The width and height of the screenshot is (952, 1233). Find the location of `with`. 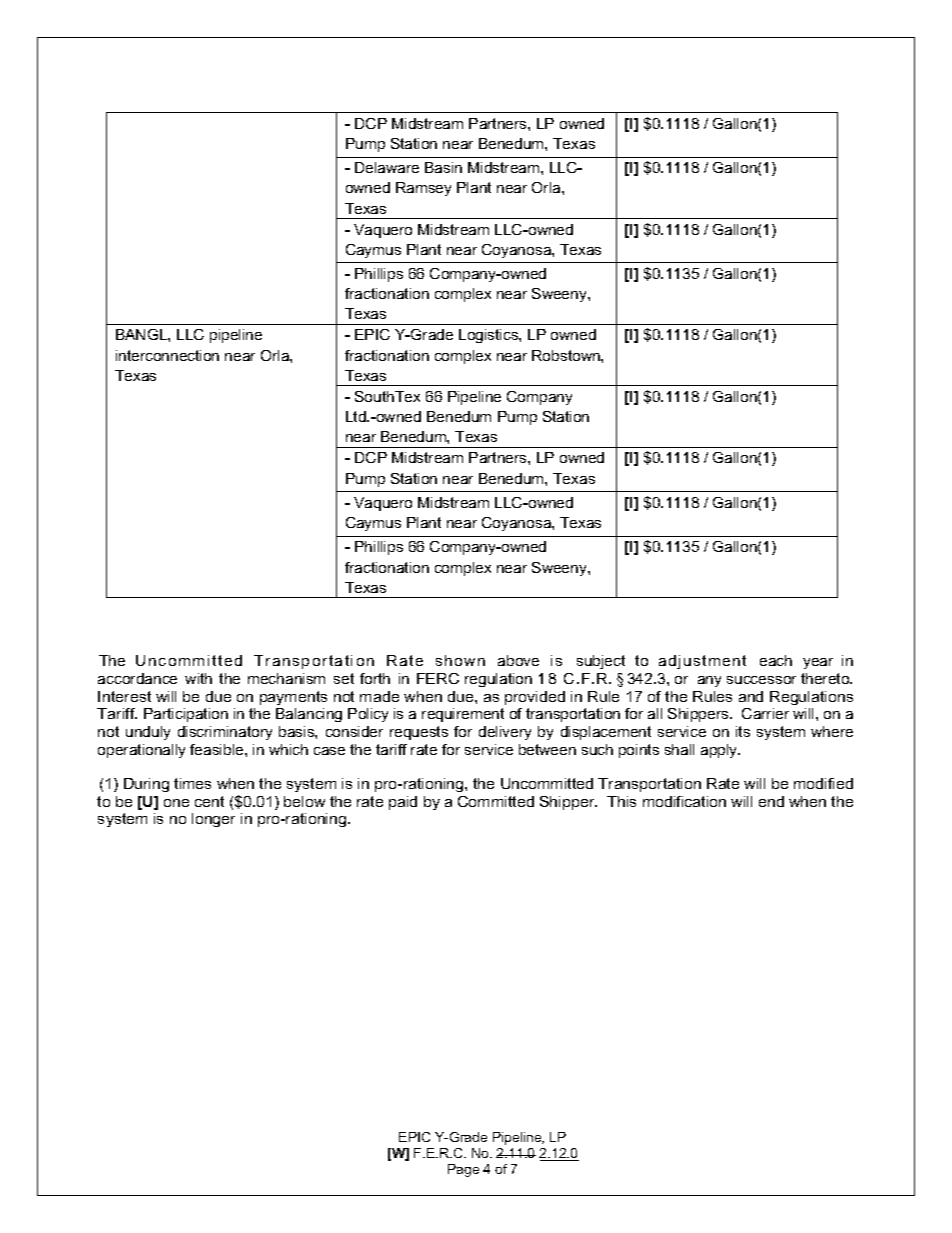

with is located at coordinates (198, 678).
